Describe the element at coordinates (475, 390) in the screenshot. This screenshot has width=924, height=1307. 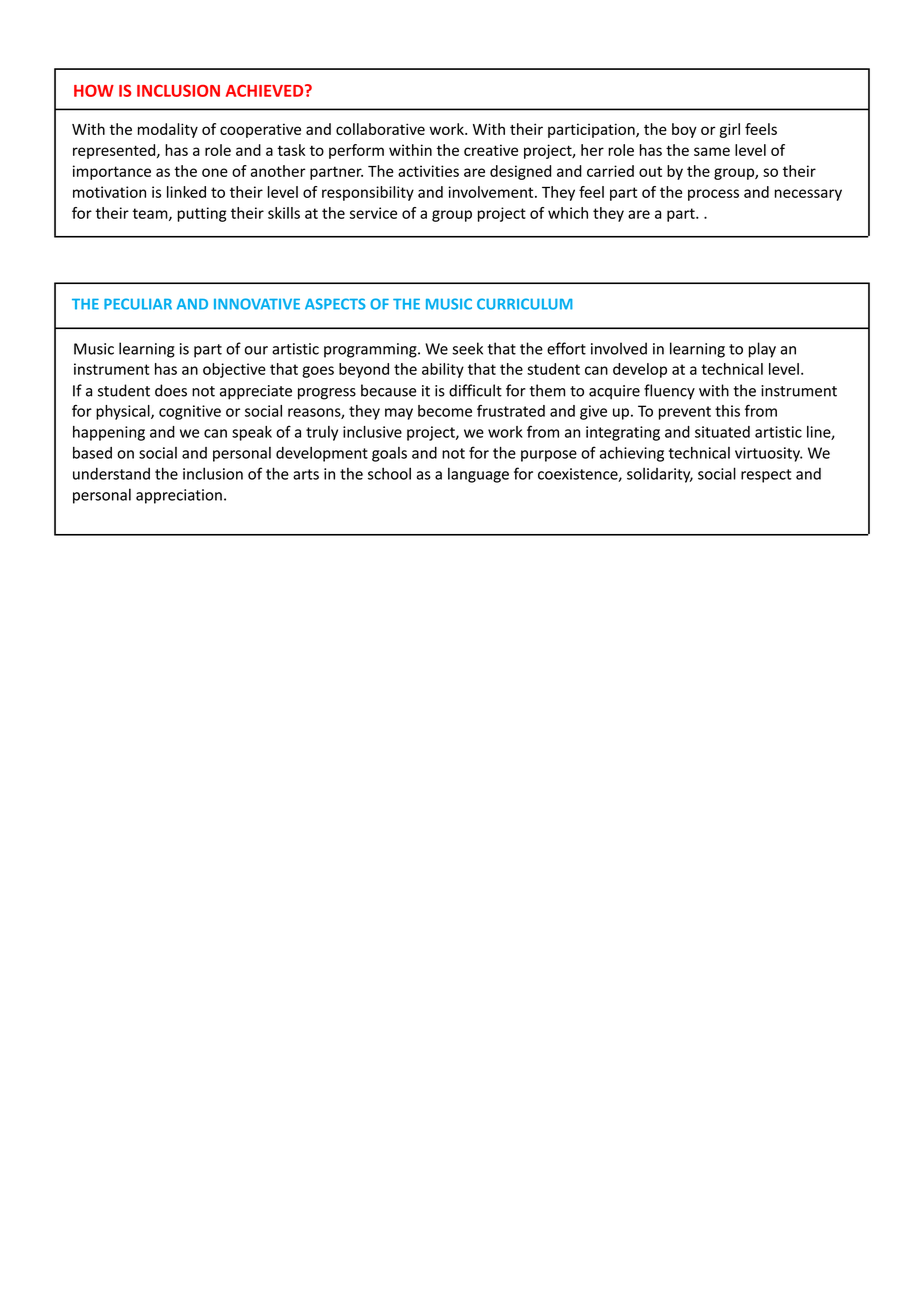
I see `difficult` at that location.
